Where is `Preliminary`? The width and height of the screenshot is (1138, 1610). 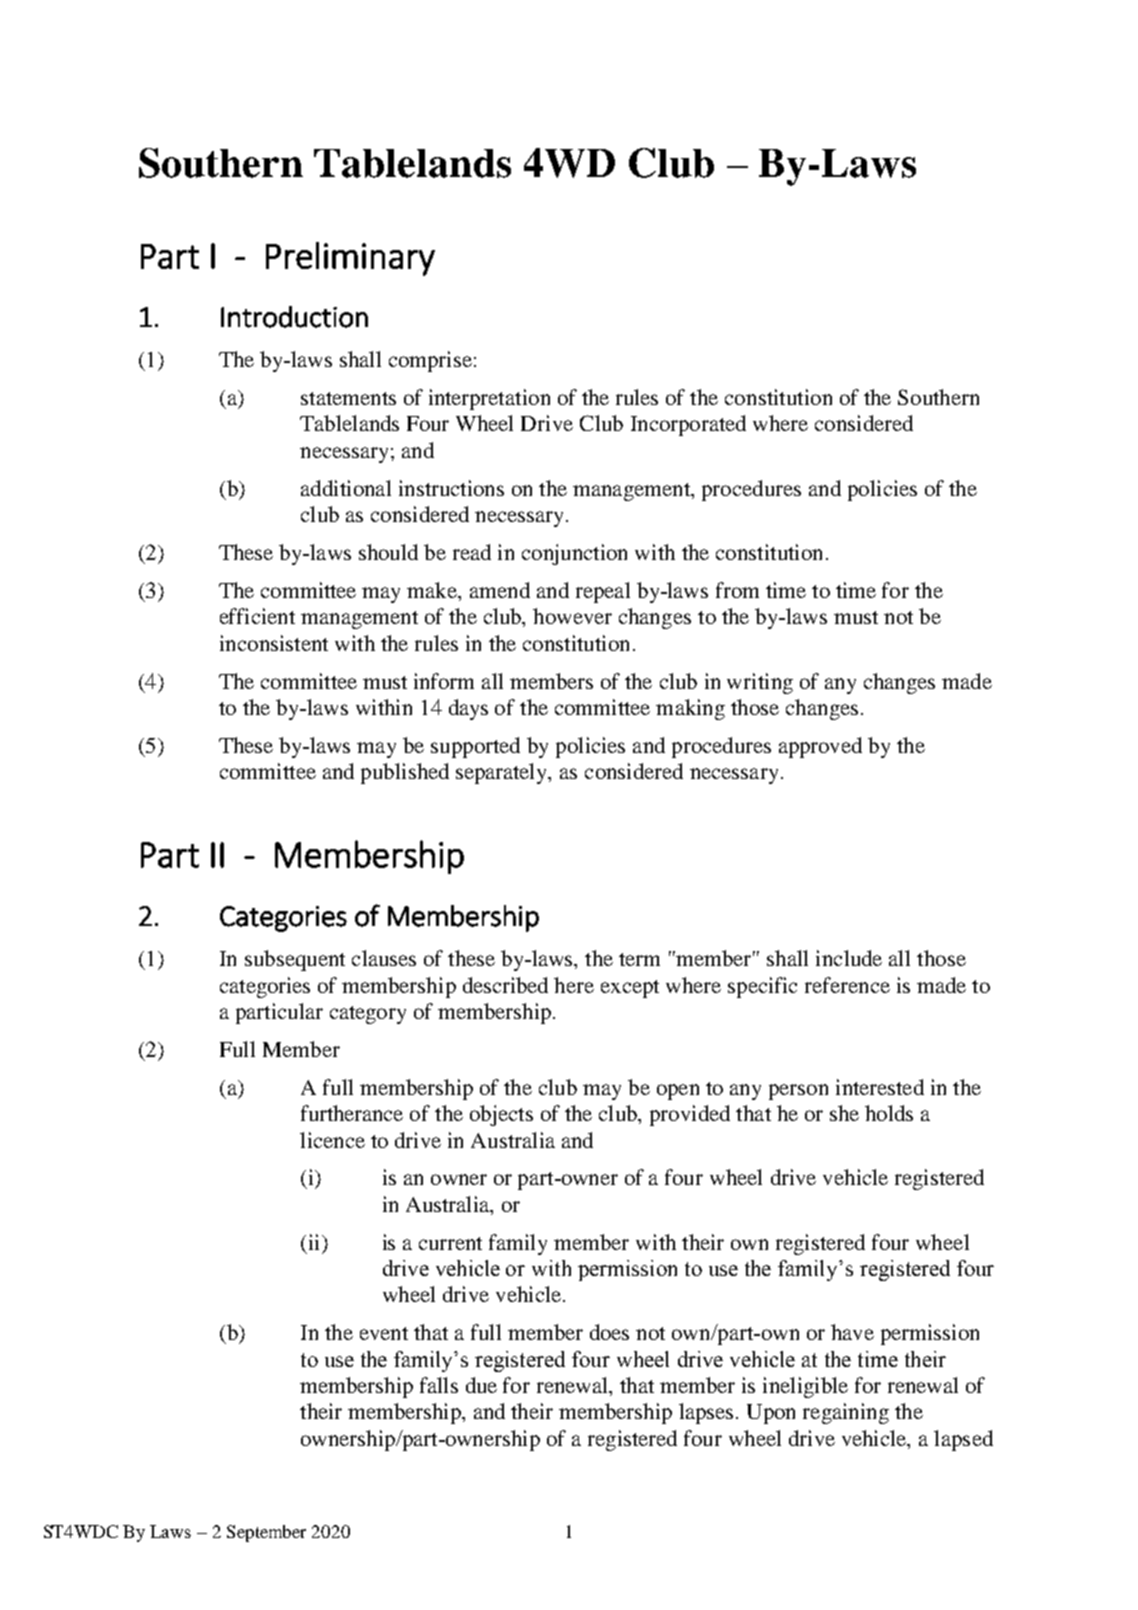
Preliminary is located at coordinates (350, 259).
